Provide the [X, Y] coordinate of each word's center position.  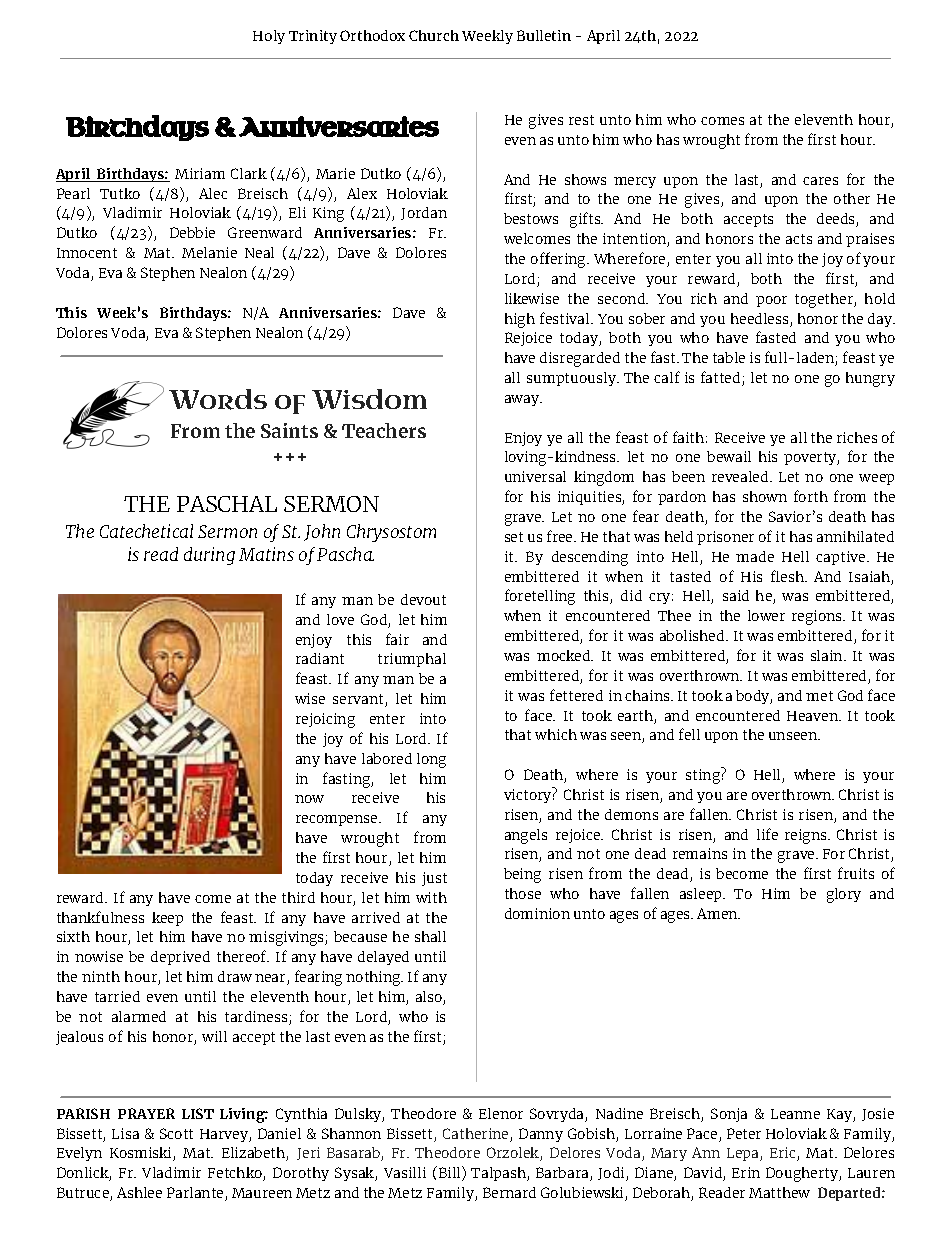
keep [167, 919]
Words [218, 399]
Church [434, 35]
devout [423, 599]
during [209, 556]
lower [766, 615]
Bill [449, 1173]
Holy [269, 37]
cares [820, 181]
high [520, 320]
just [434, 879]
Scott [176, 1133]
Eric [784, 1154]
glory [844, 895]
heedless [761, 320]
